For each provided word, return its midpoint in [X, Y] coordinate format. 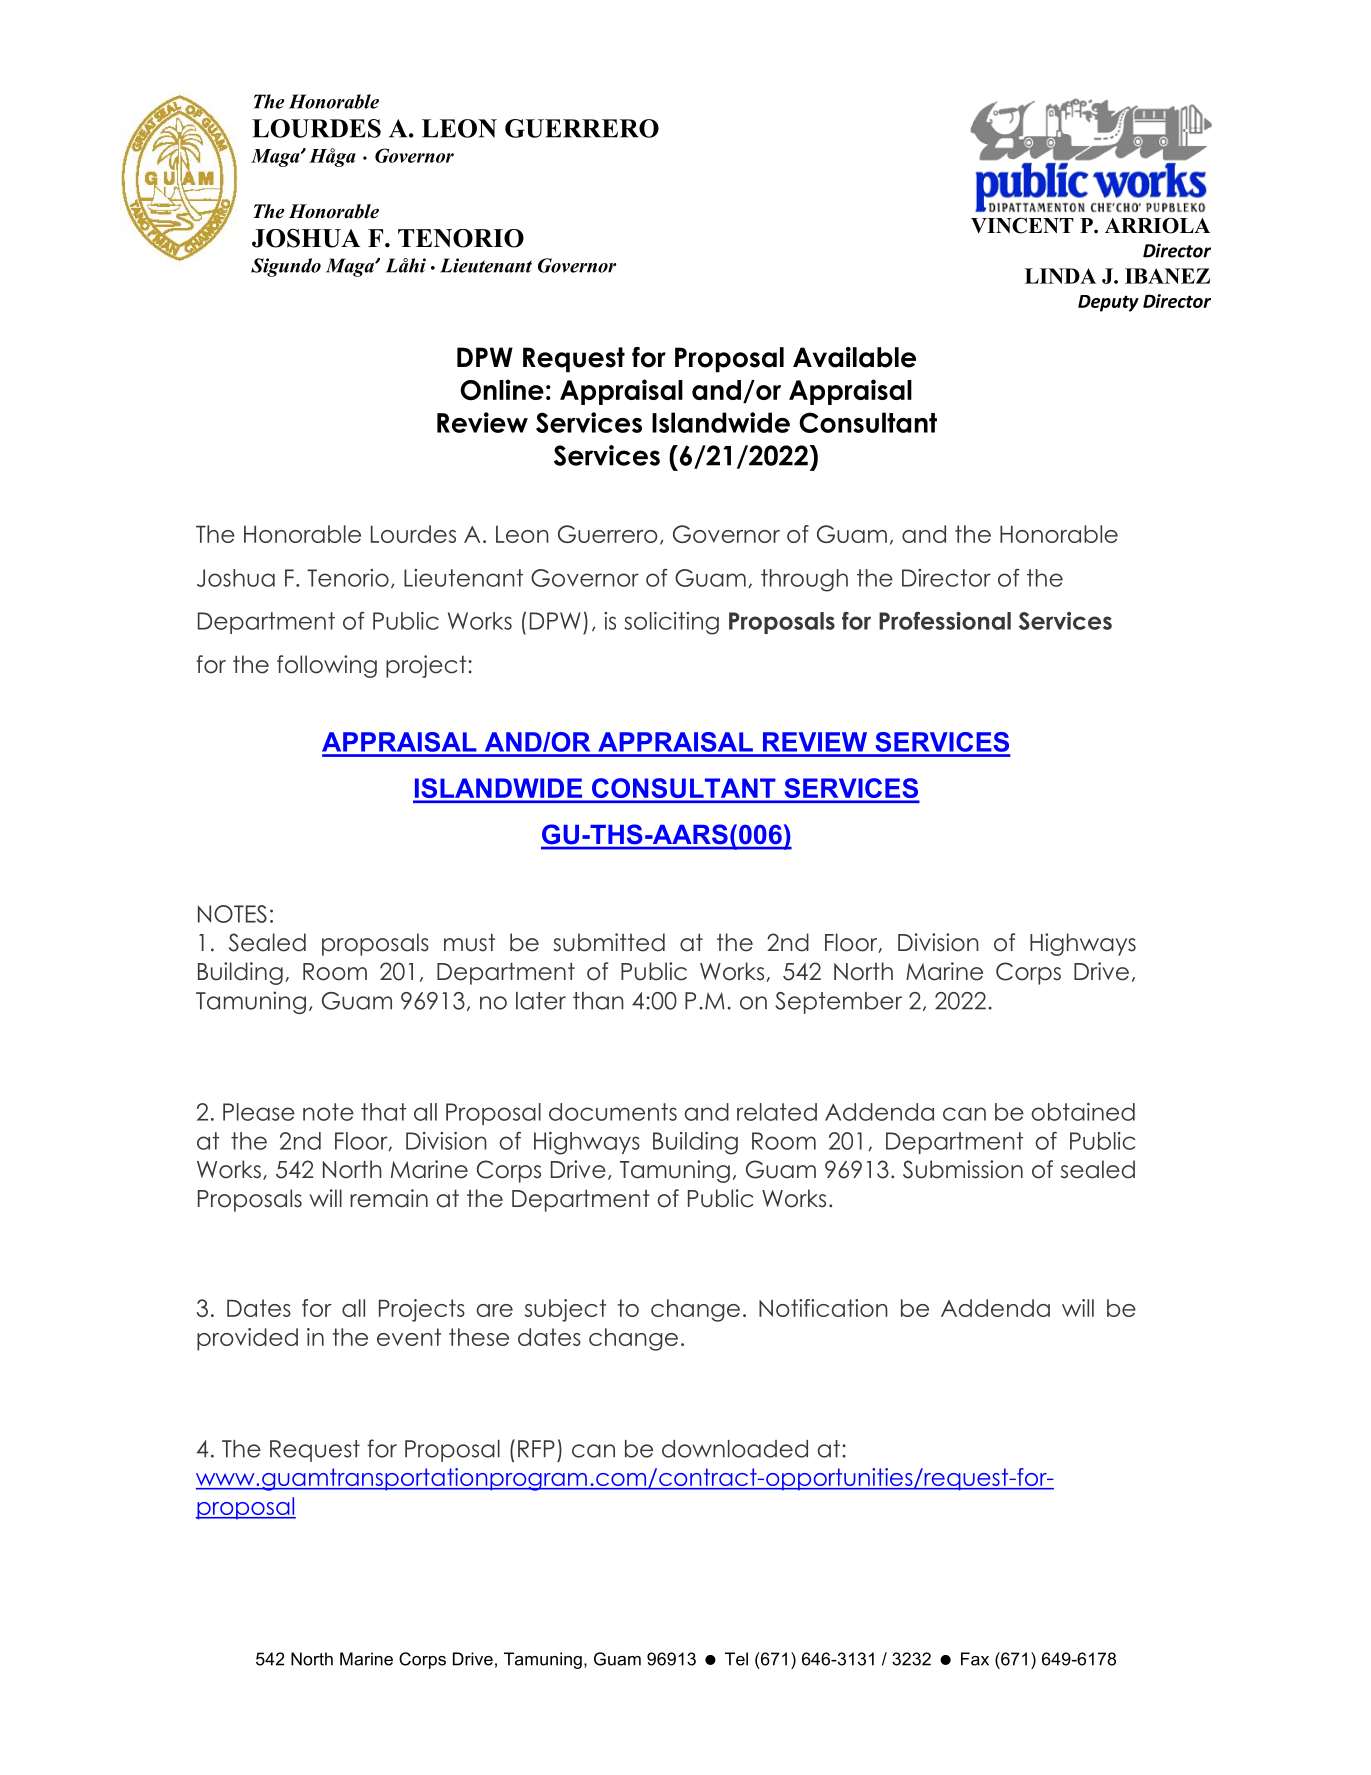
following [327, 666]
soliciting [672, 623]
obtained [1083, 1112]
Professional [945, 621]
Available [854, 357]
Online [502, 390]
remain [389, 1198]
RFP [536, 1449]
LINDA [1060, 276]
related [777, 1112]
